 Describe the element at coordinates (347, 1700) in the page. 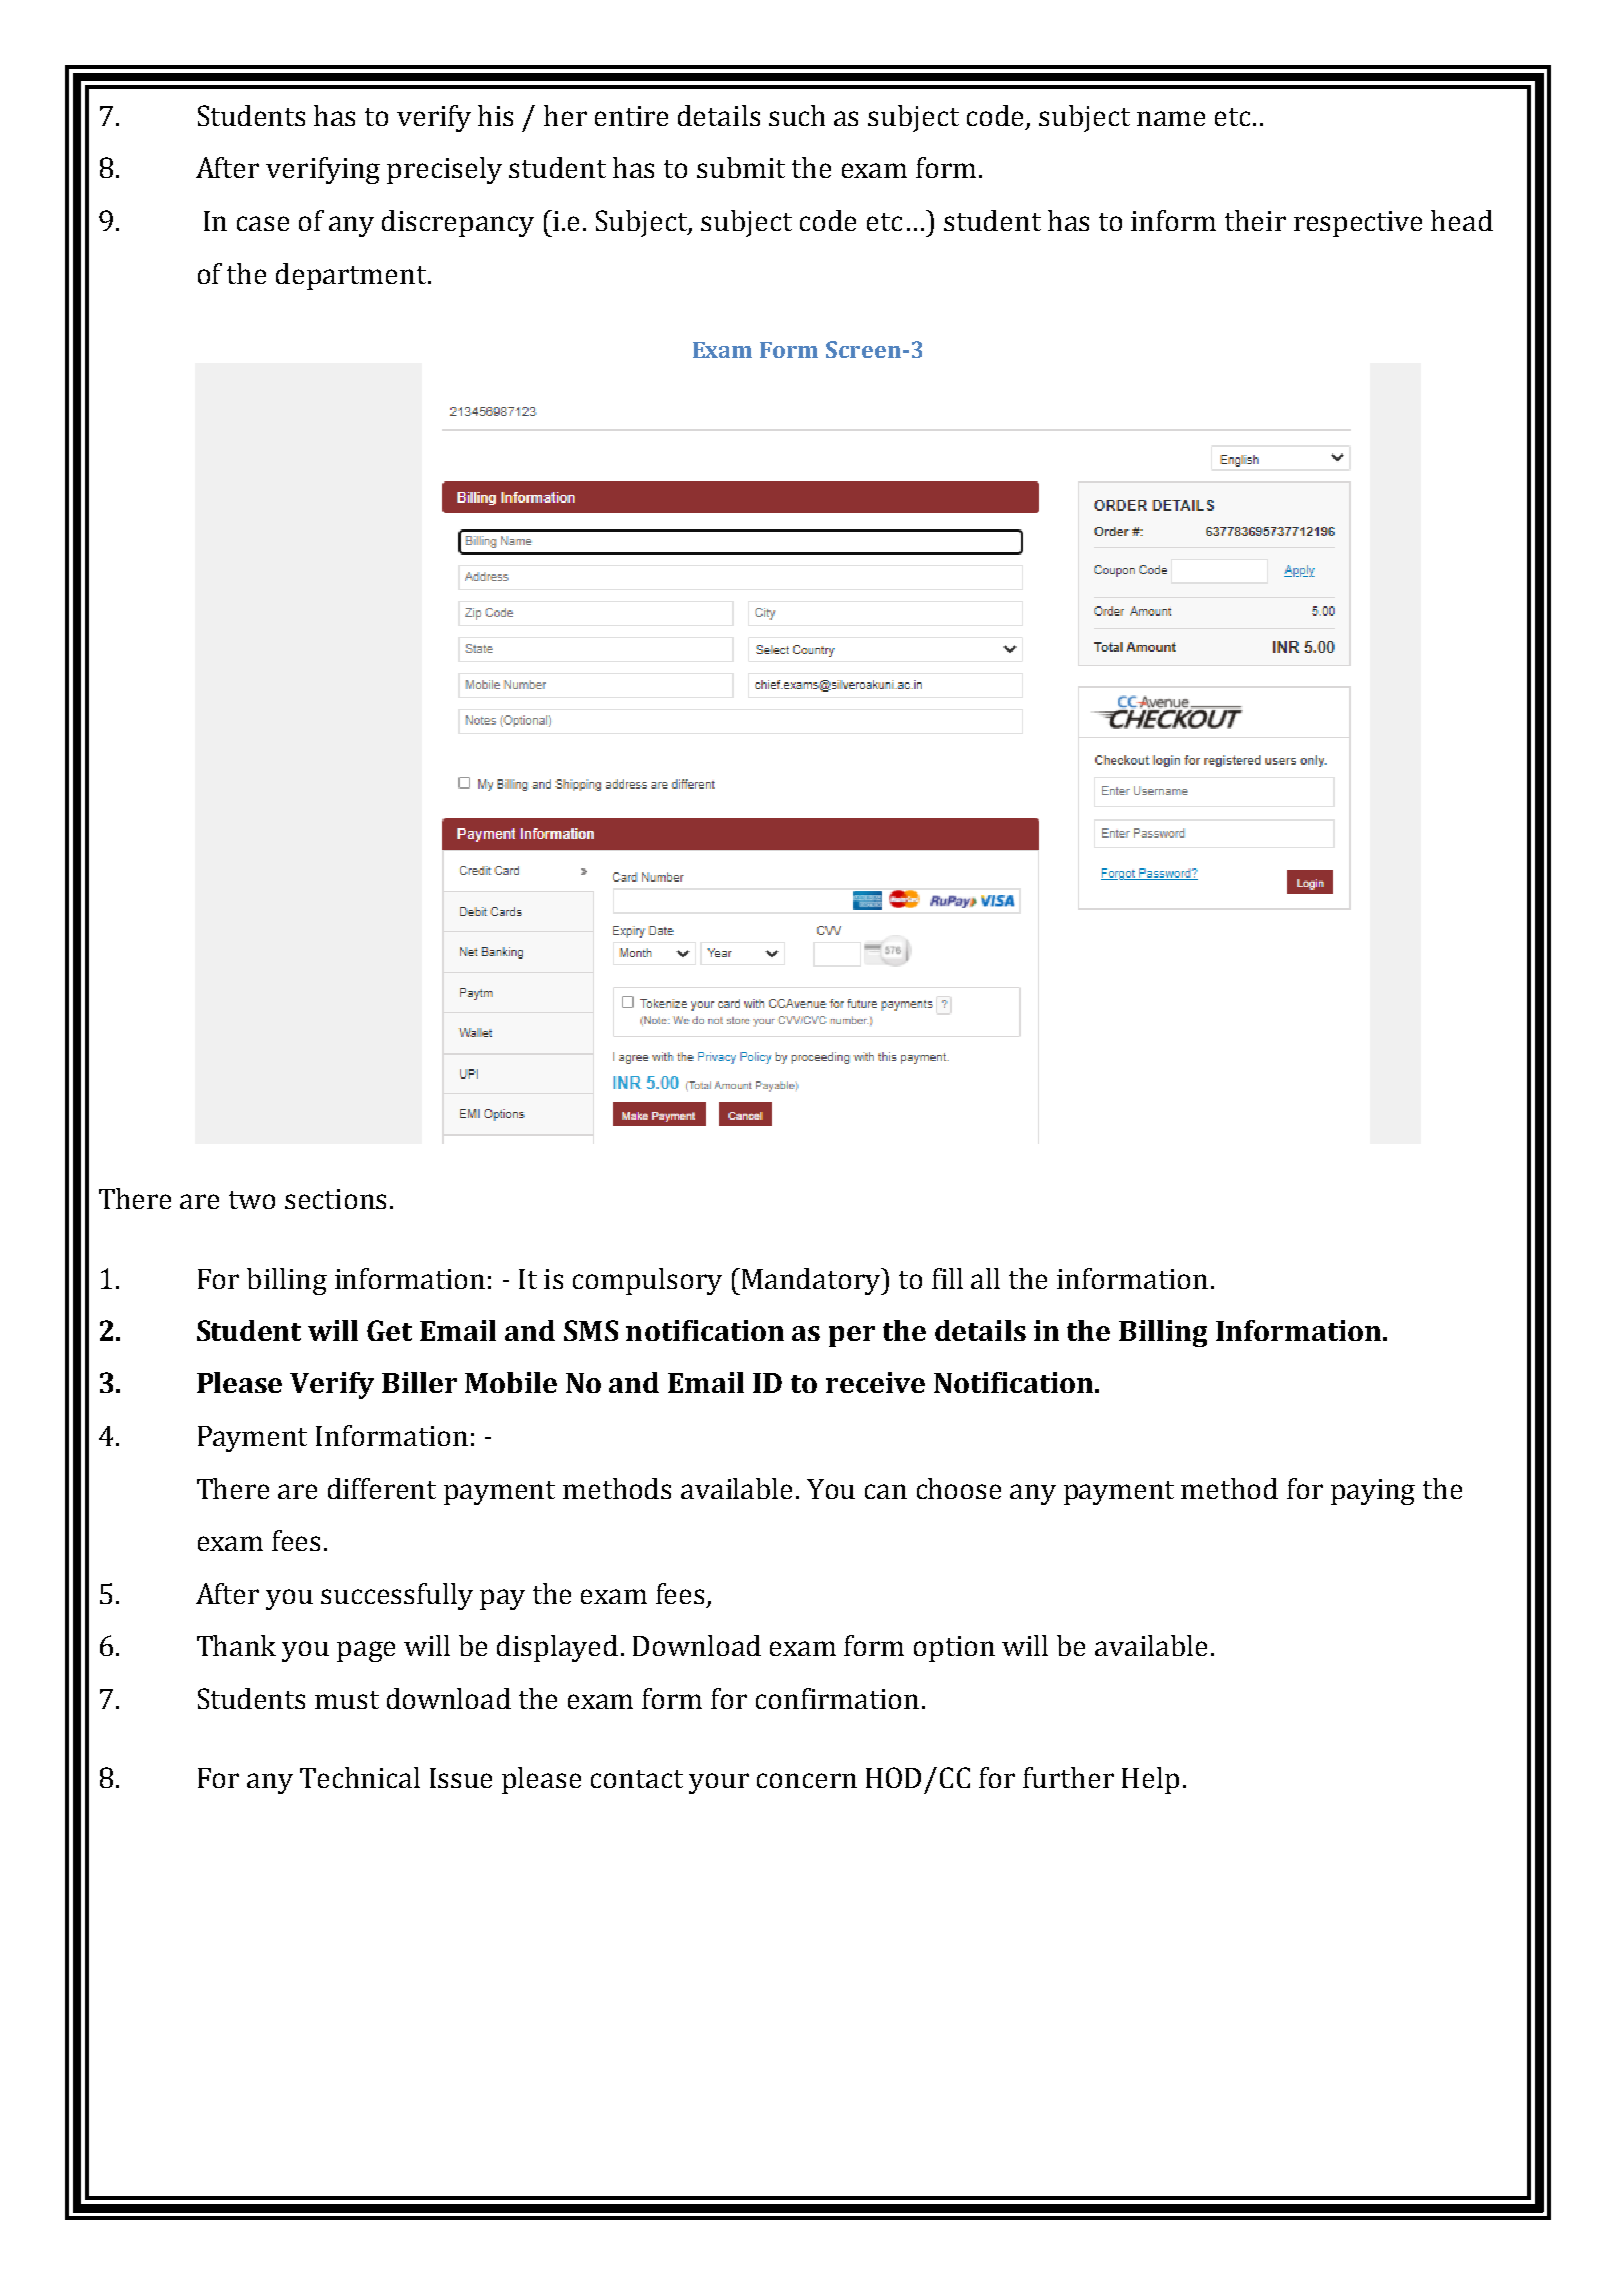

I see `must` at that location.
